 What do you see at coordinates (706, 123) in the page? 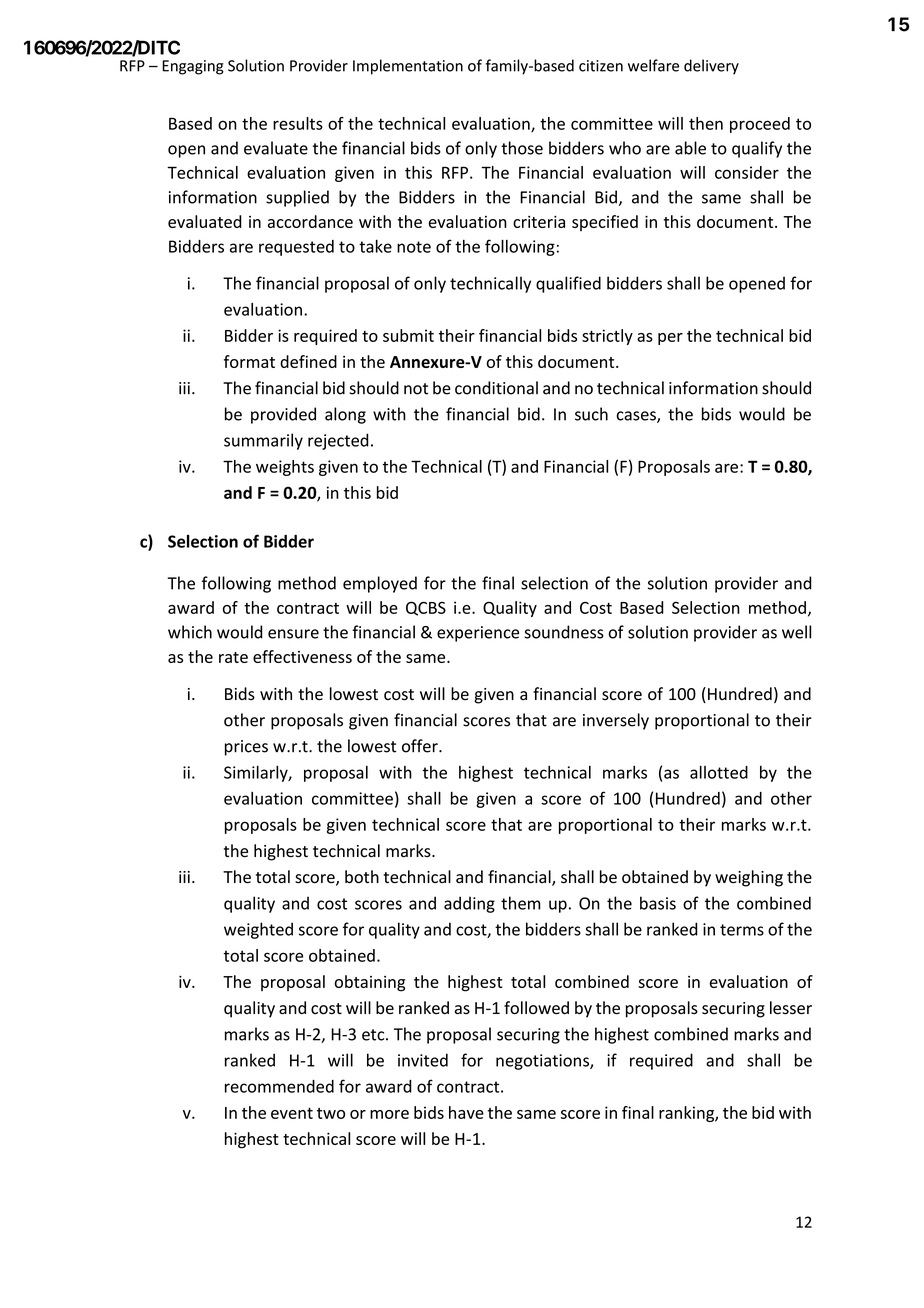
I see `then` at bounding box center [706, 123].
